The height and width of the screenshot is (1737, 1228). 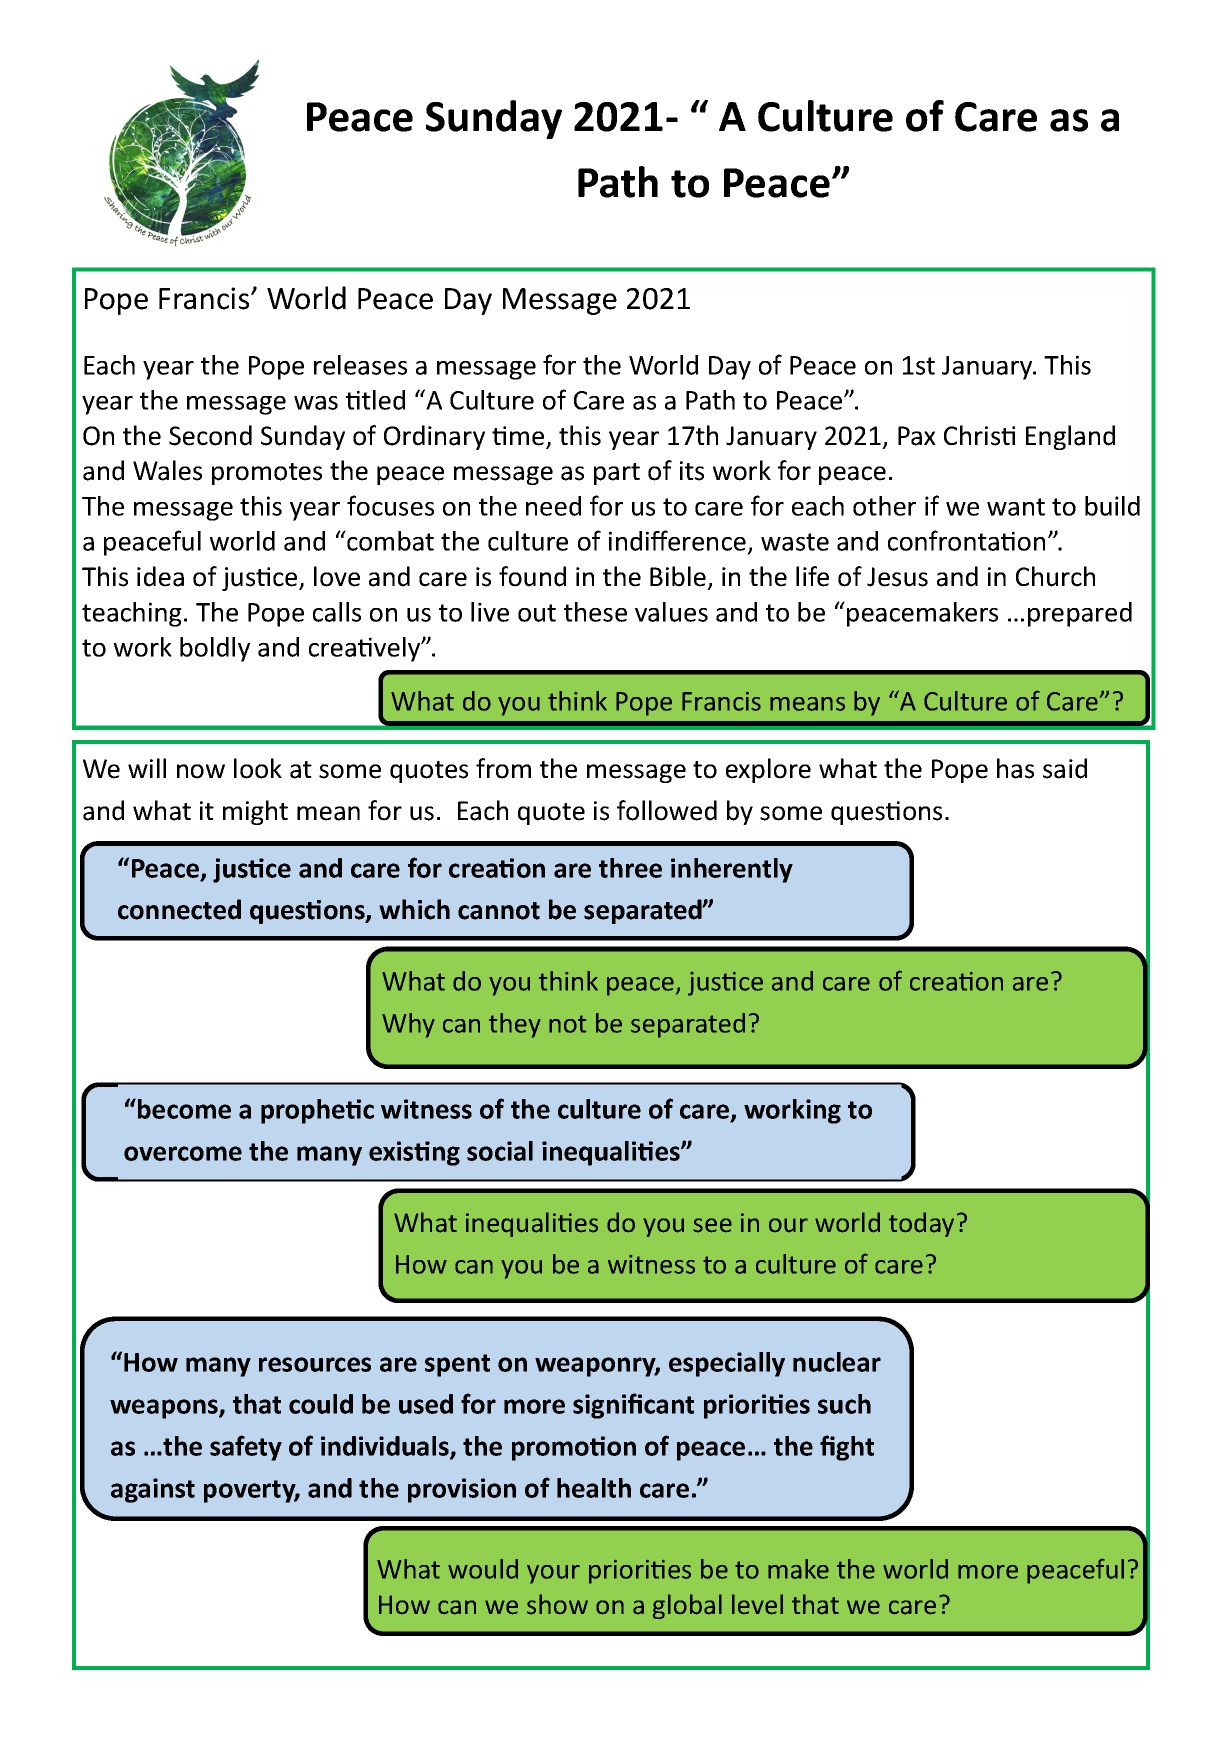 What do you see at coordinates (553, 1574) in the screenshot?
I see `your` at bounding box center [553, 1574].
